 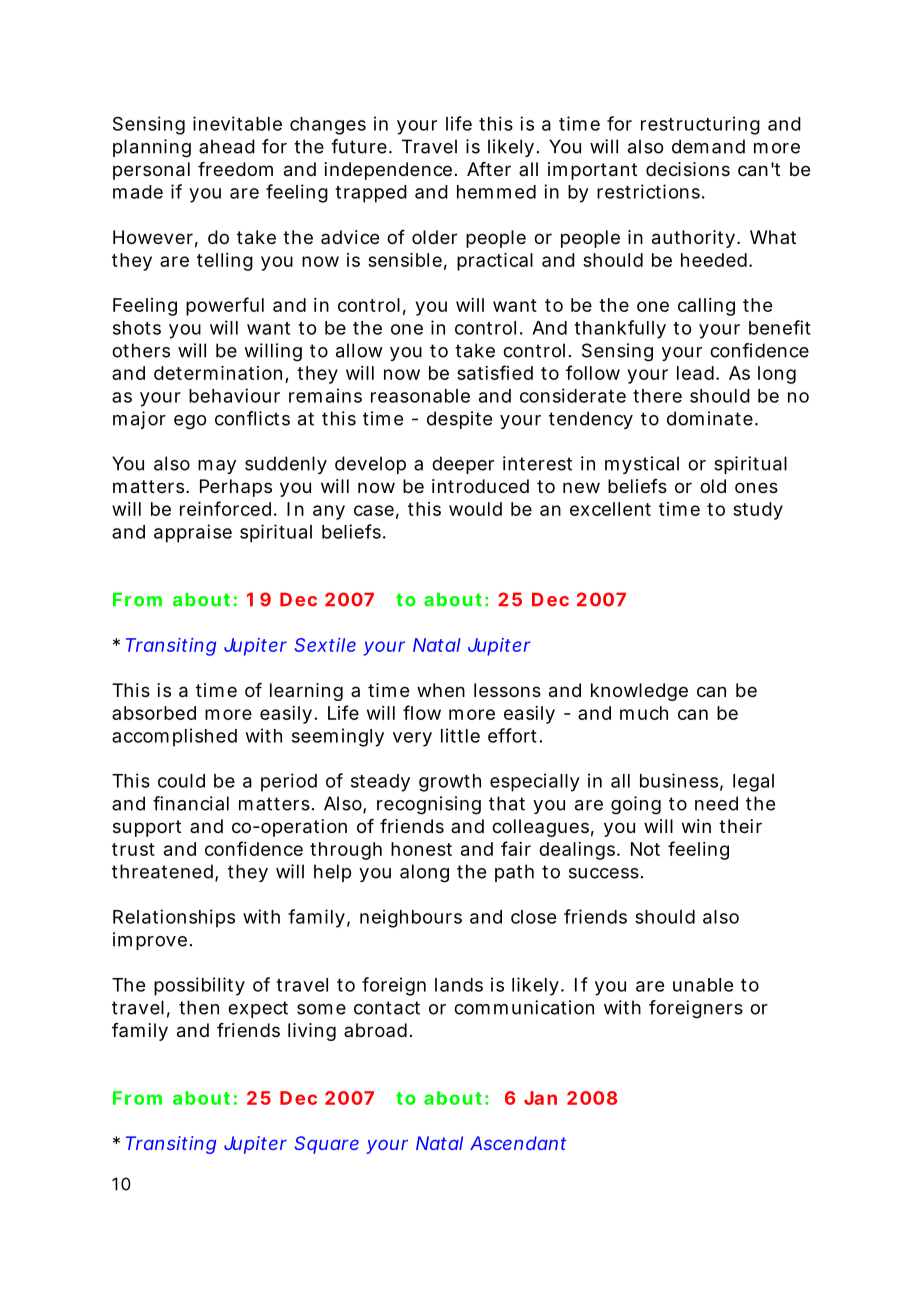 What do you see at coordinates (441, 690) in the page?
I see `when` at bounding box center [441, 690].
